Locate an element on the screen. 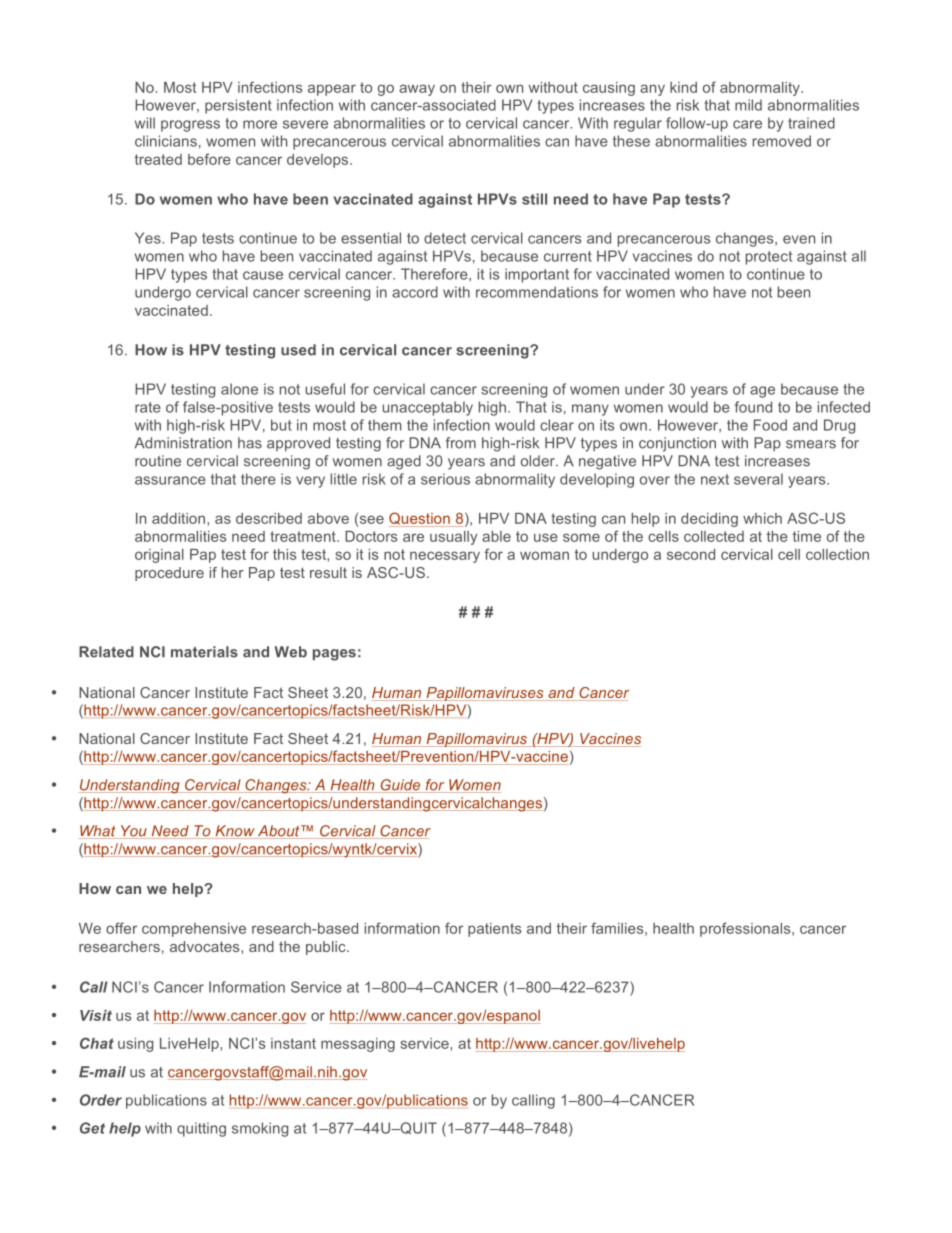  away is located at coordinates (417, 90).
